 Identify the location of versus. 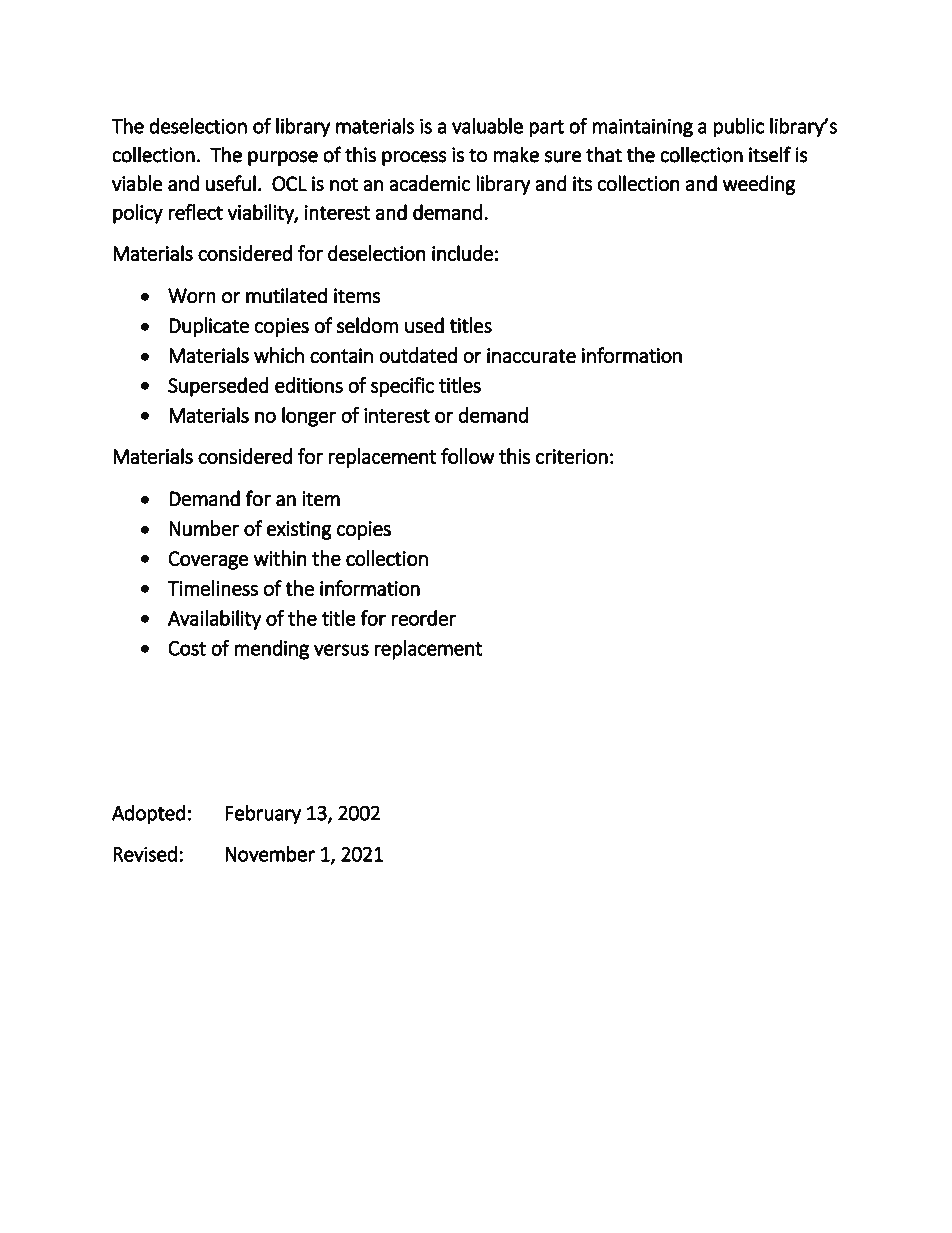
(341, 650).
